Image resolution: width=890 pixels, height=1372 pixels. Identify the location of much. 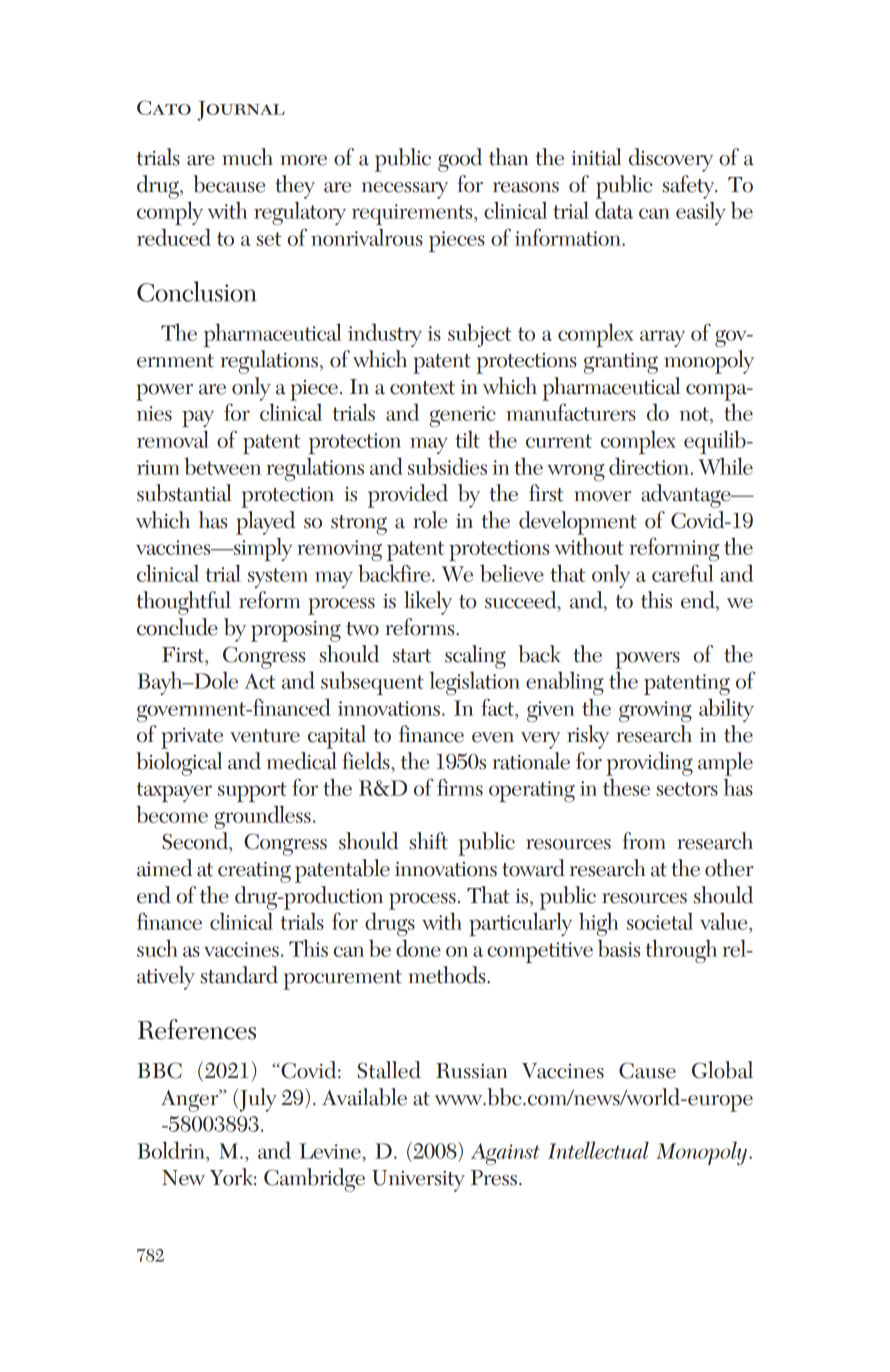
(247, 157).
